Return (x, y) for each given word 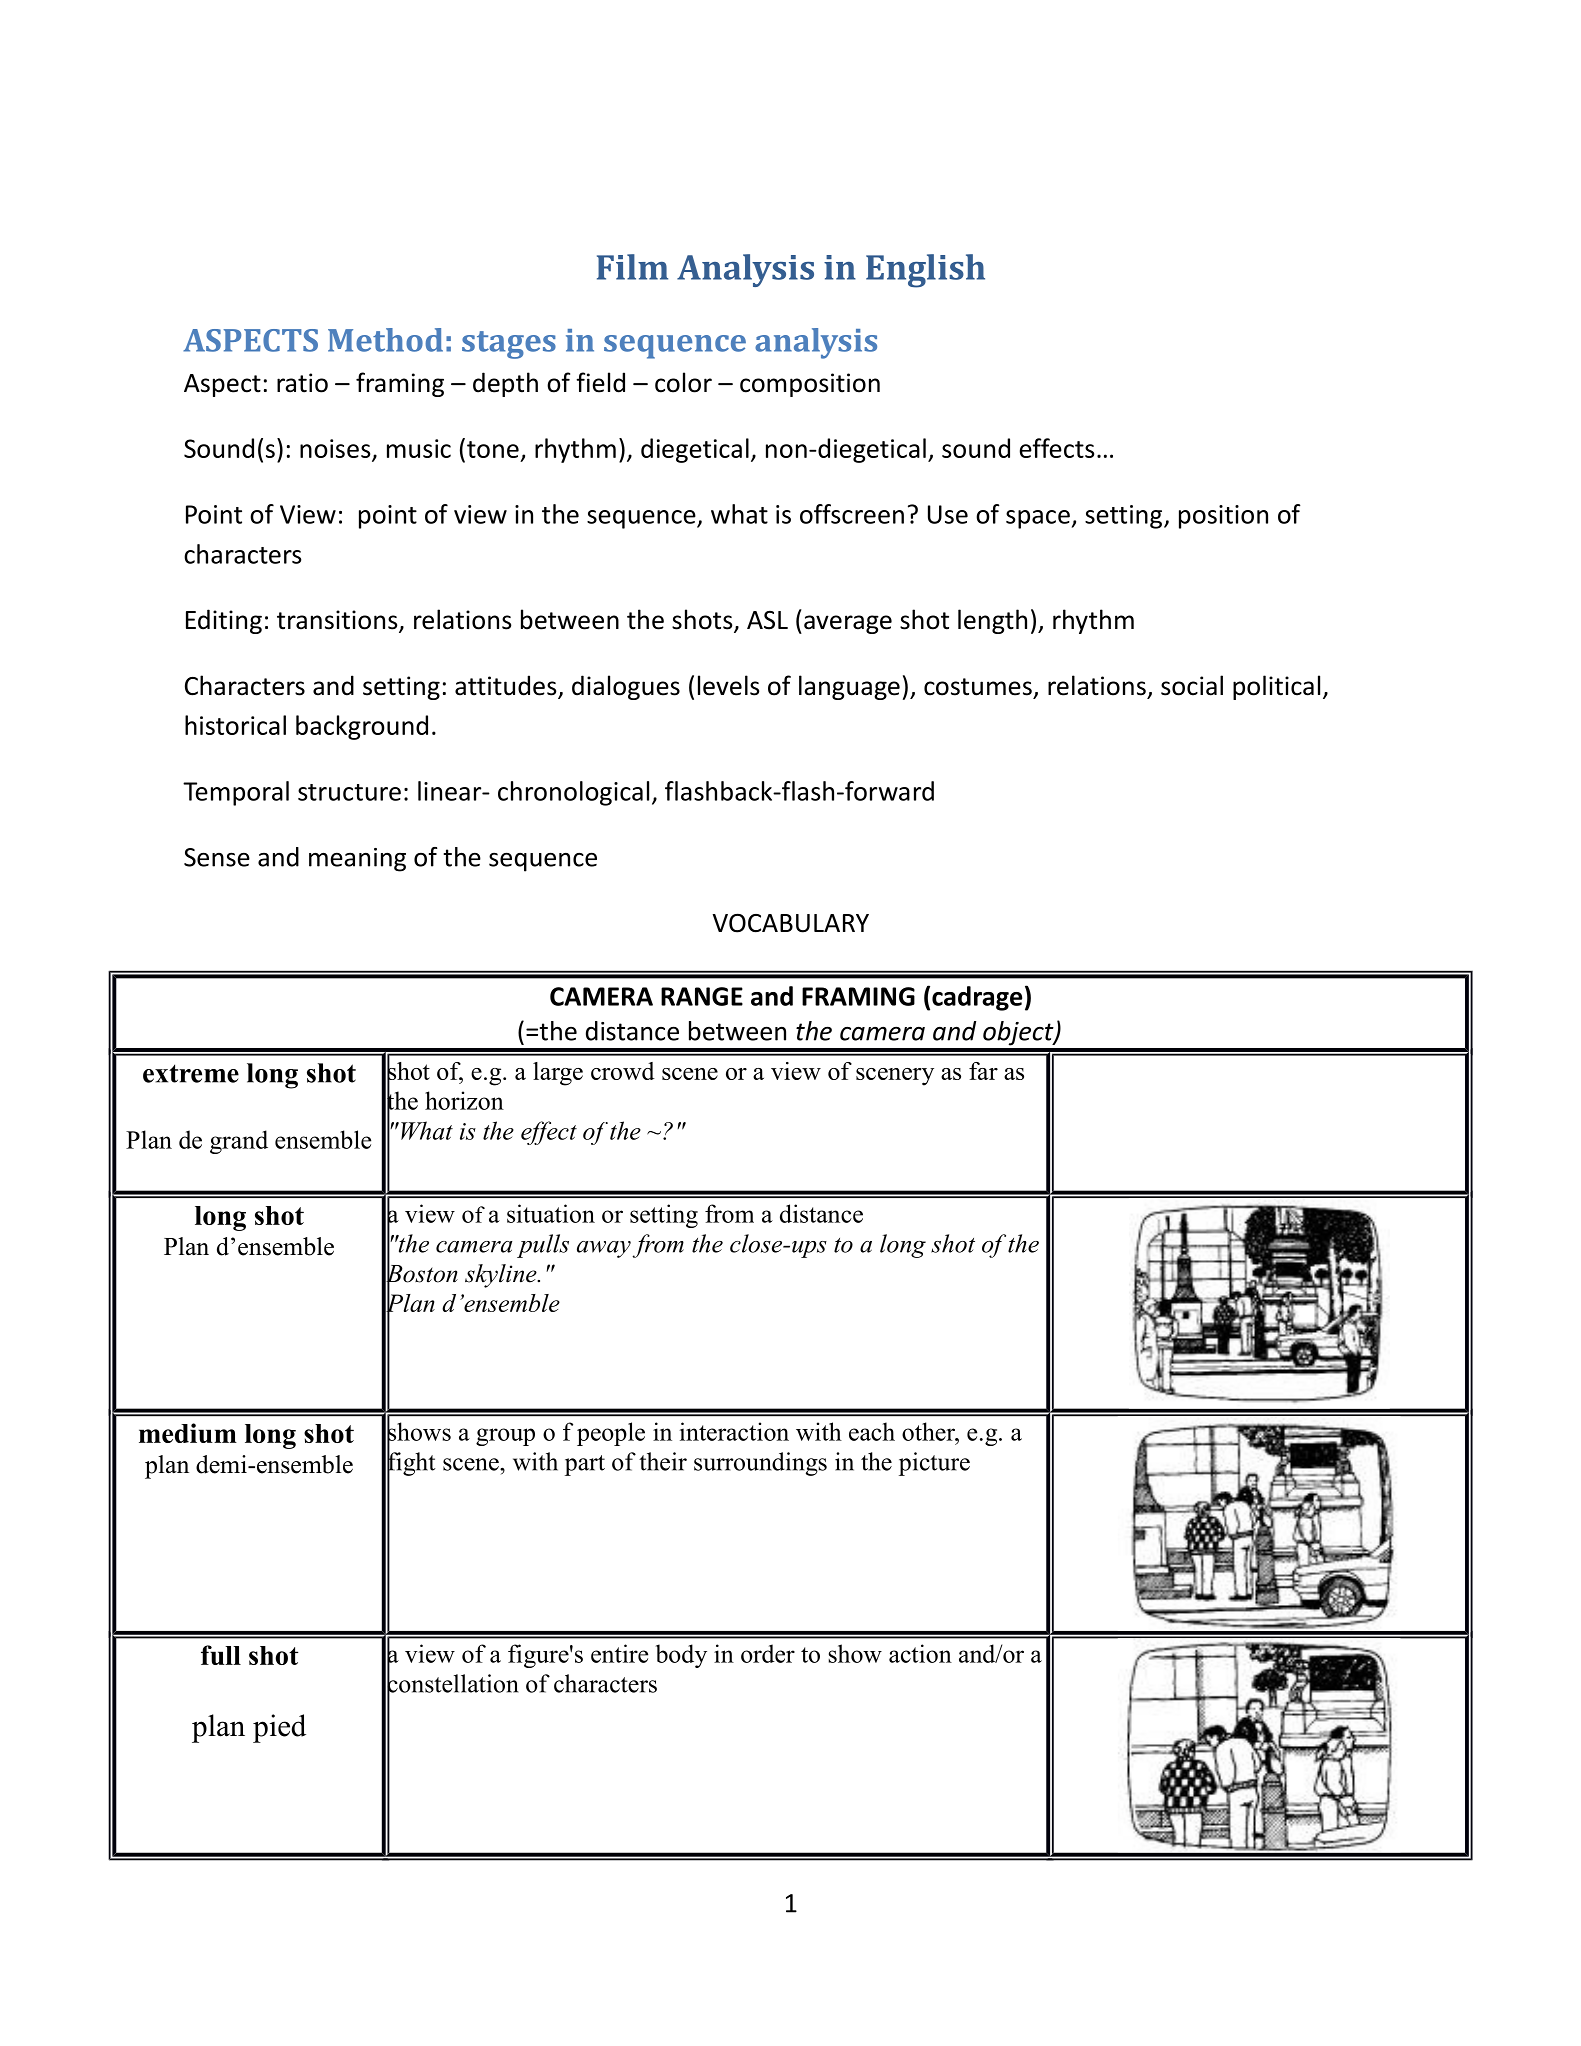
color (683, 382)
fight (411, 1464)
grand (239, 1142)
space (1038, 519)
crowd (623, 1071)
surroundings (760, 1464)
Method (385, 340)
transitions (338, 621)
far (983, 1071)
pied (279, 1728)
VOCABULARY (791, 923)
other (929, 1431)
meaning (357, 860)
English (925, 271)
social (1192, 685)
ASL (767, 620)
